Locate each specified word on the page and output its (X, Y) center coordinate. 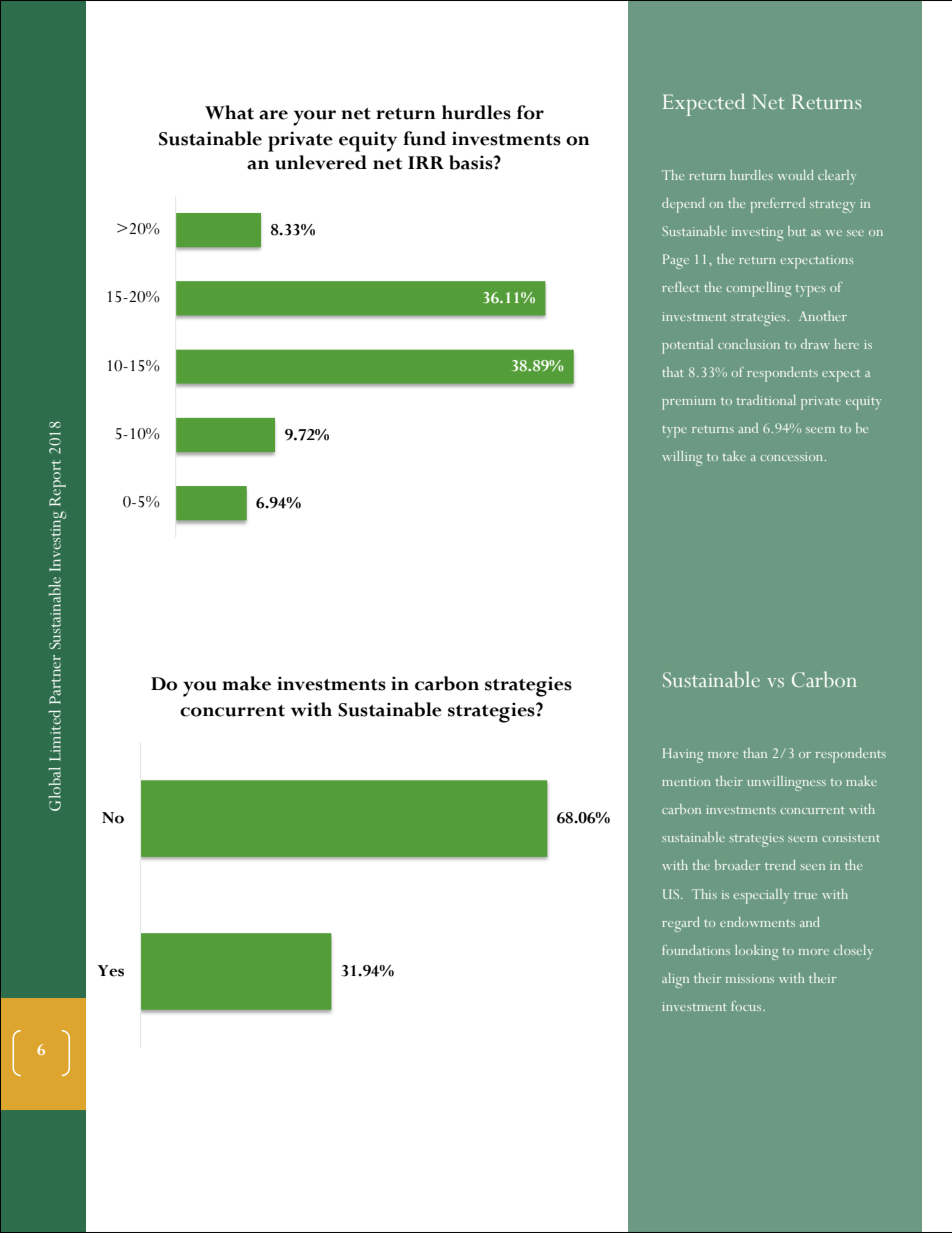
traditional (766, 400)
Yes (111, 971)
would (796, 175)
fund (424, 138)
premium (689, 403)
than (755, 753)
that (673, 372)
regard (681, 924)
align (675, 980)
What (229, 112)
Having (683, 755)
